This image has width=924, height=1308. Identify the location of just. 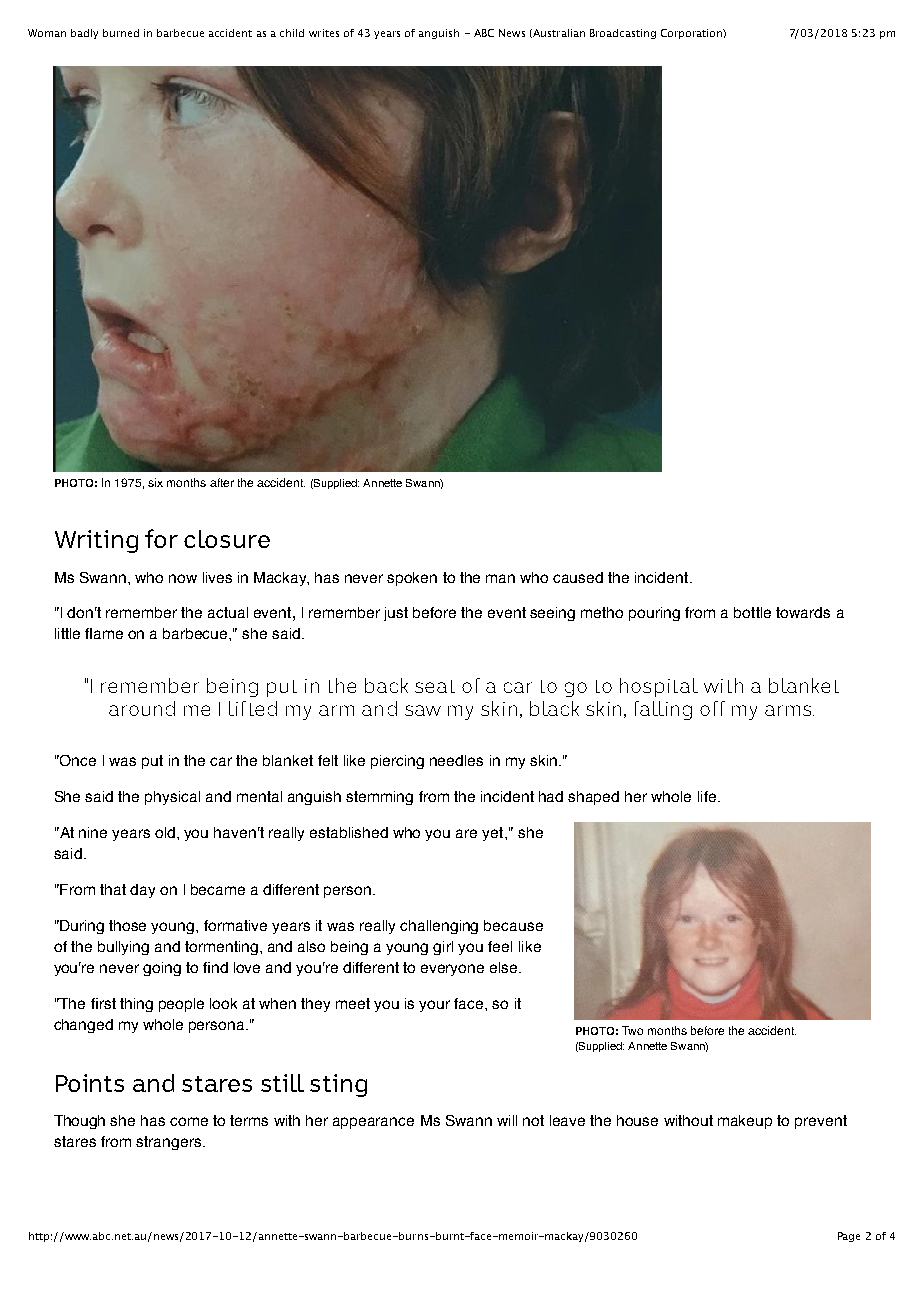
(396, 614).
